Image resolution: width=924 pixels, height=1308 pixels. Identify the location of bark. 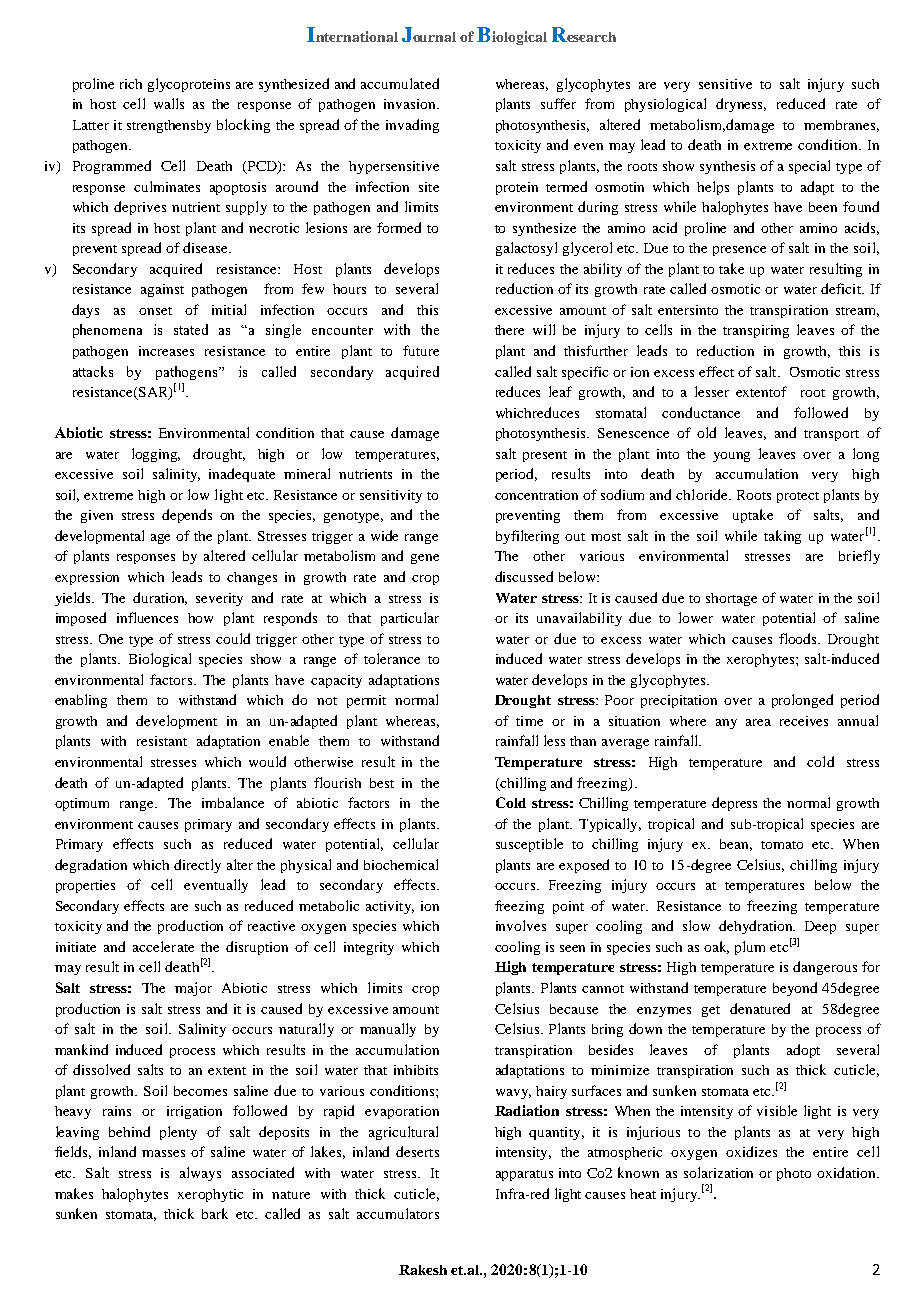
(215, 1213).
